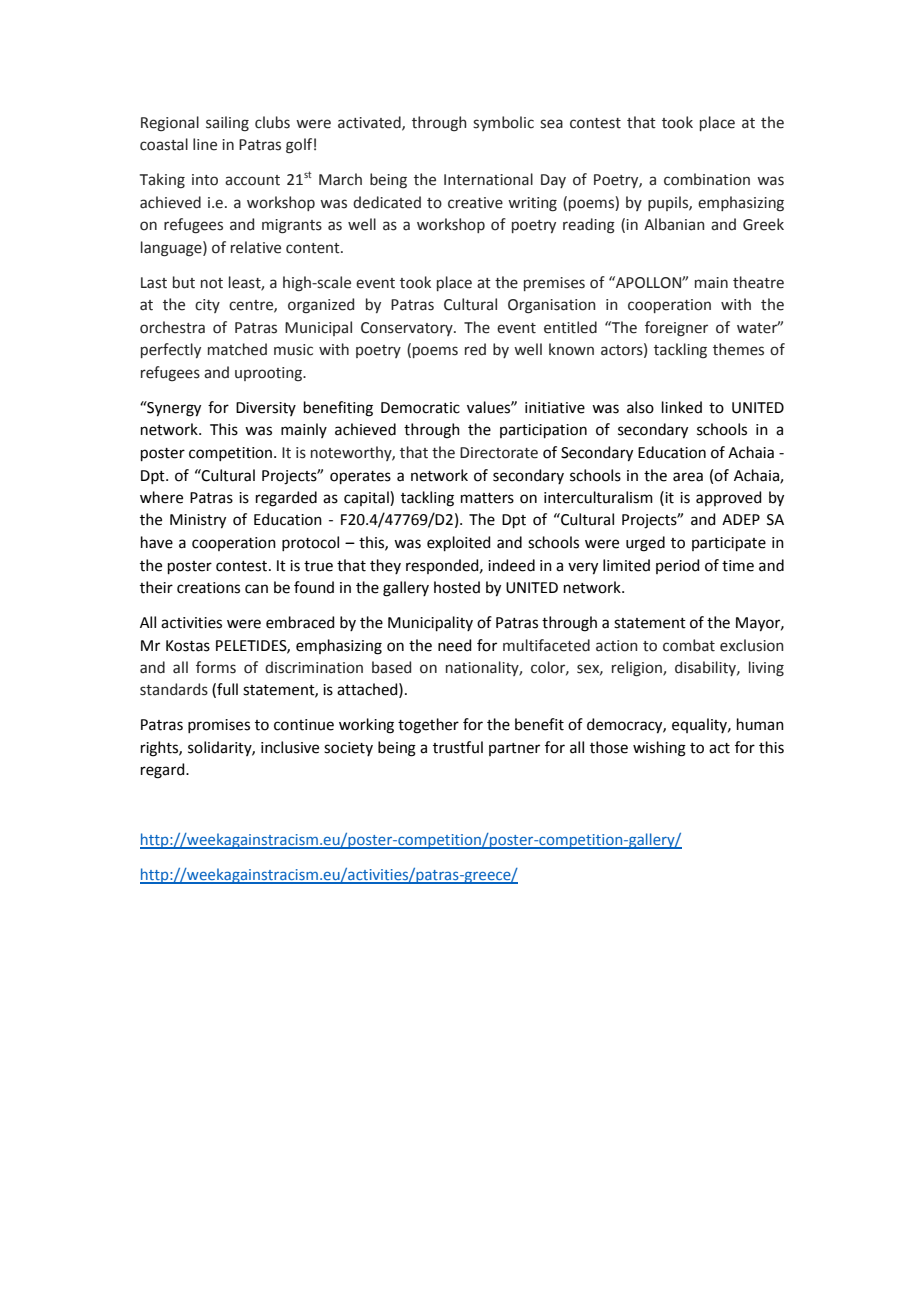  Describe the element at coordinates (682, 407) in the screenshot. I see `linked` at that location.
